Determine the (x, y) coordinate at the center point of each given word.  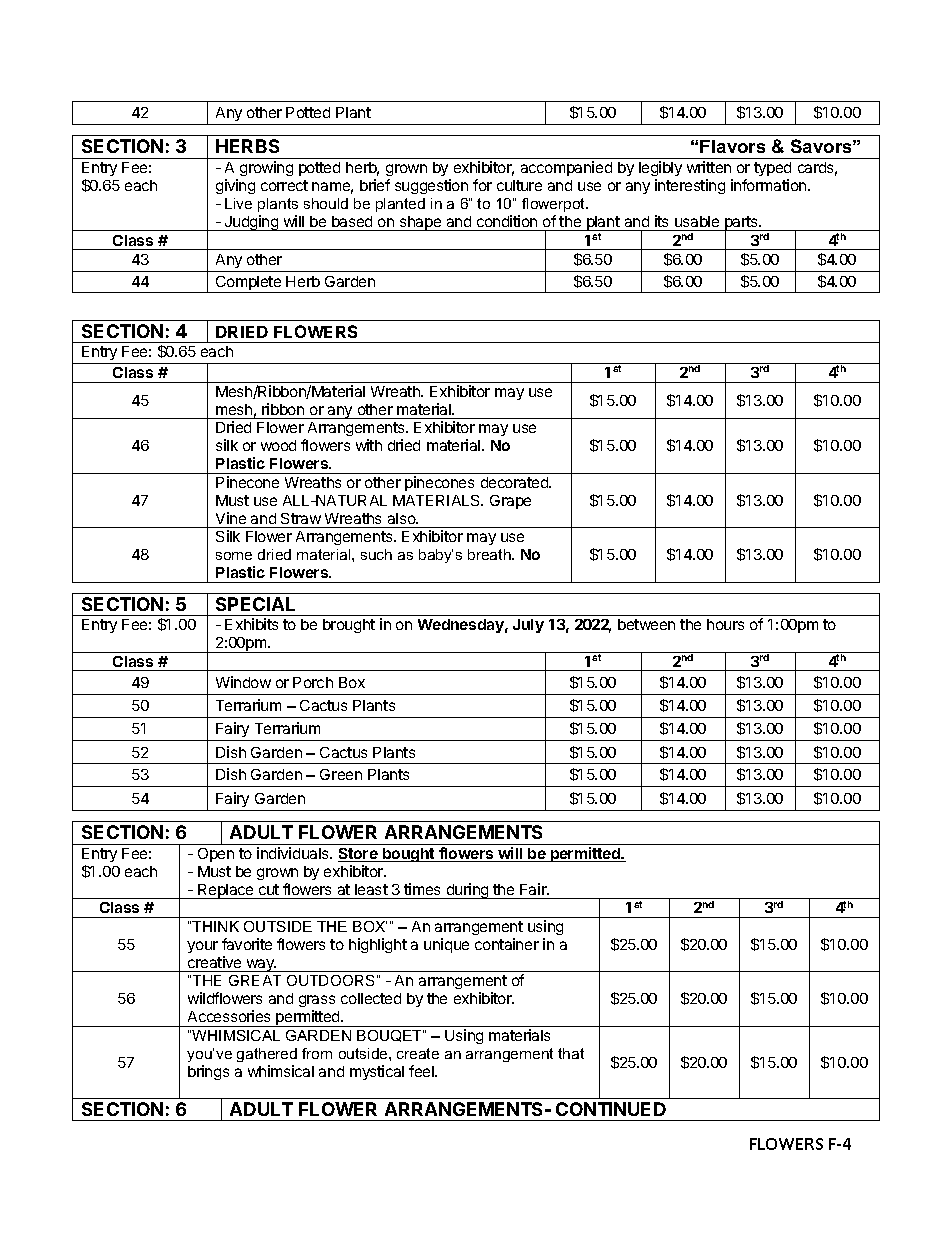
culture (519, 185)
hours (725, 624)
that (571, 1053)
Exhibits (251, 624)
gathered (267, 1055)
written (709, 167)
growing (266, 168)
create (418, 1053)
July (528, 626)
